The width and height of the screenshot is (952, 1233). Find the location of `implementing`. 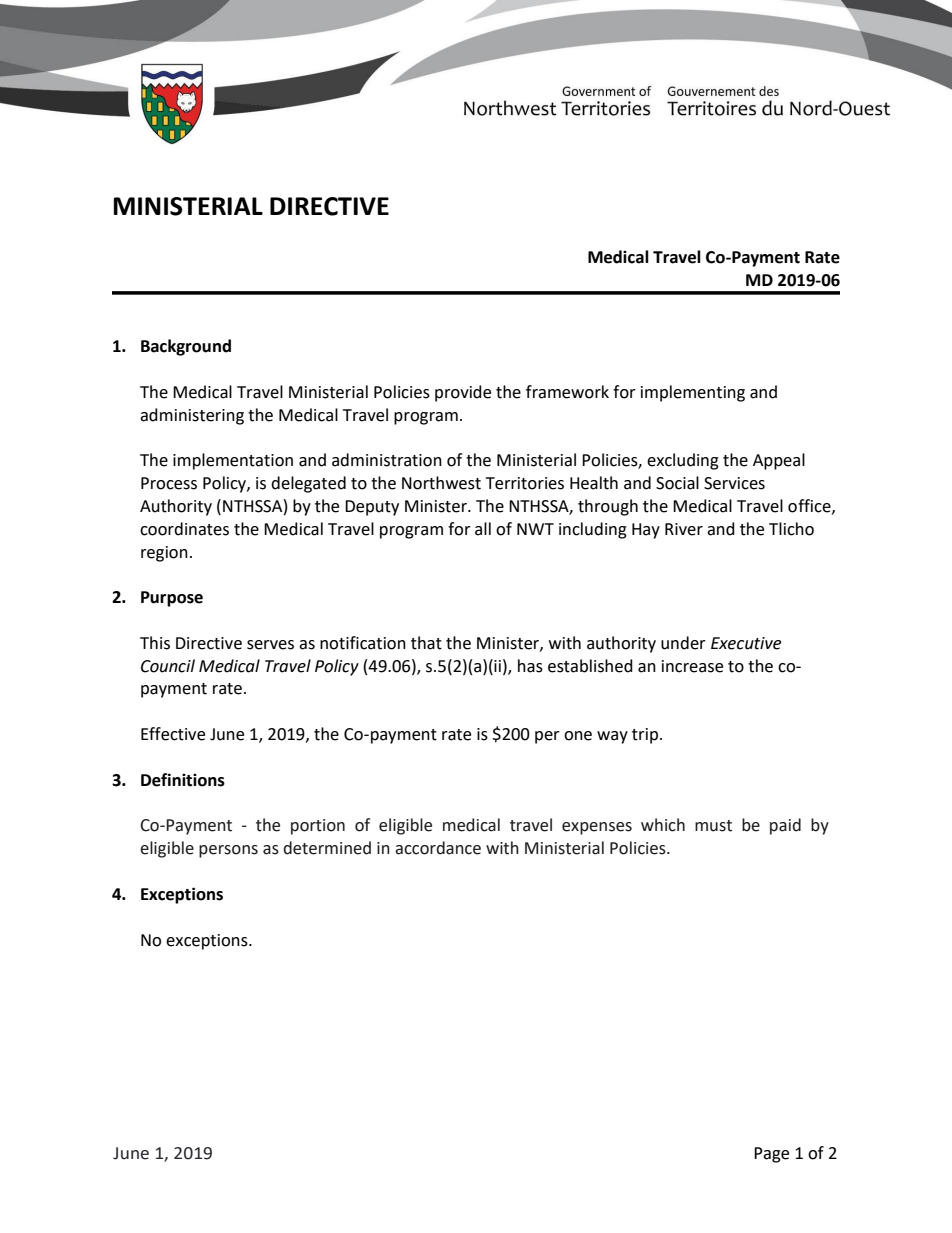

implementing is located at coordinates (693, 393).
